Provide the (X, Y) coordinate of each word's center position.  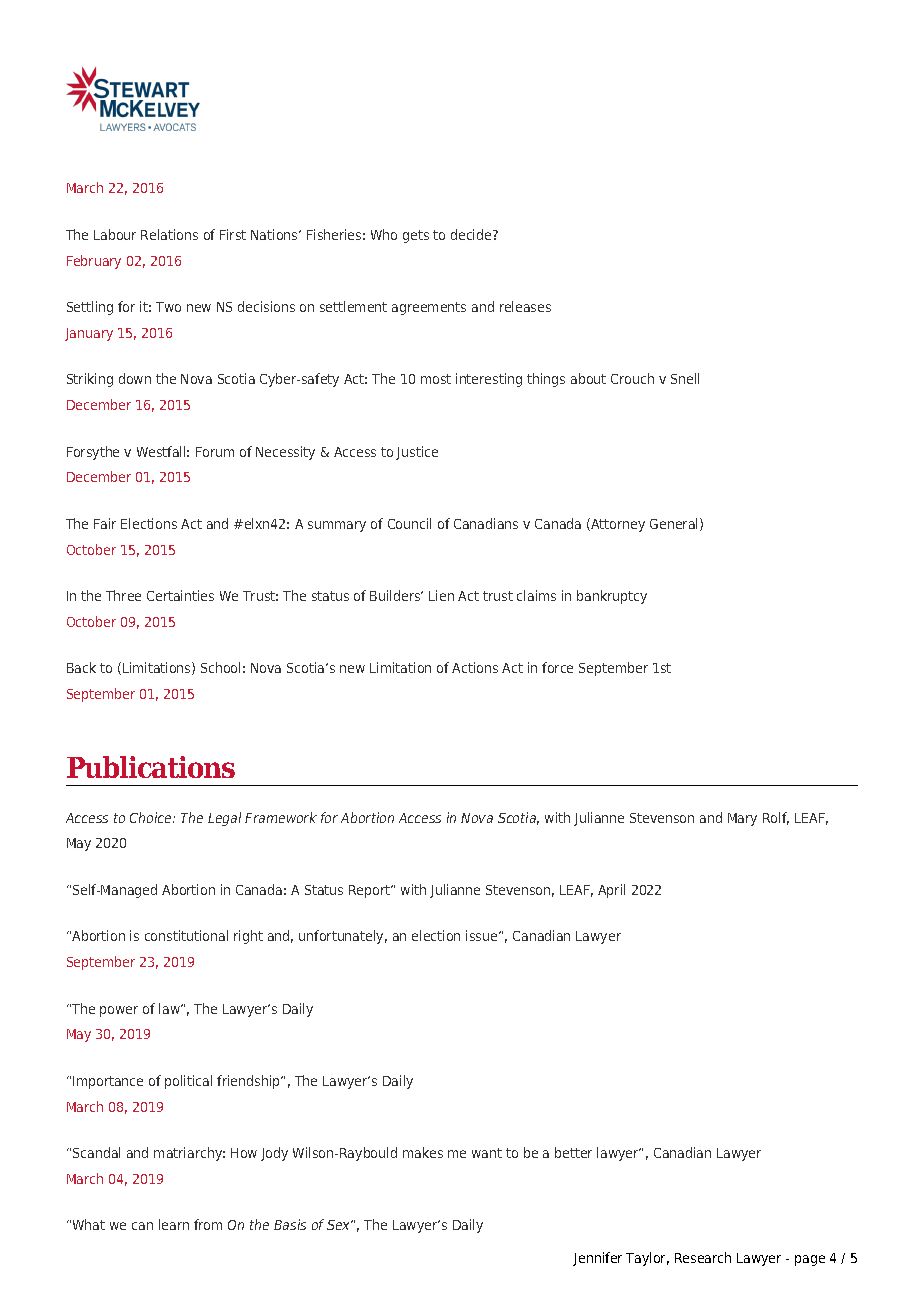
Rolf (776, 818)
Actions (475, 667)
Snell (685, 378)
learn (174, 1224)
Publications (151, 767)
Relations (169, 234)
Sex (340, 1225)
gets (416, 236)
